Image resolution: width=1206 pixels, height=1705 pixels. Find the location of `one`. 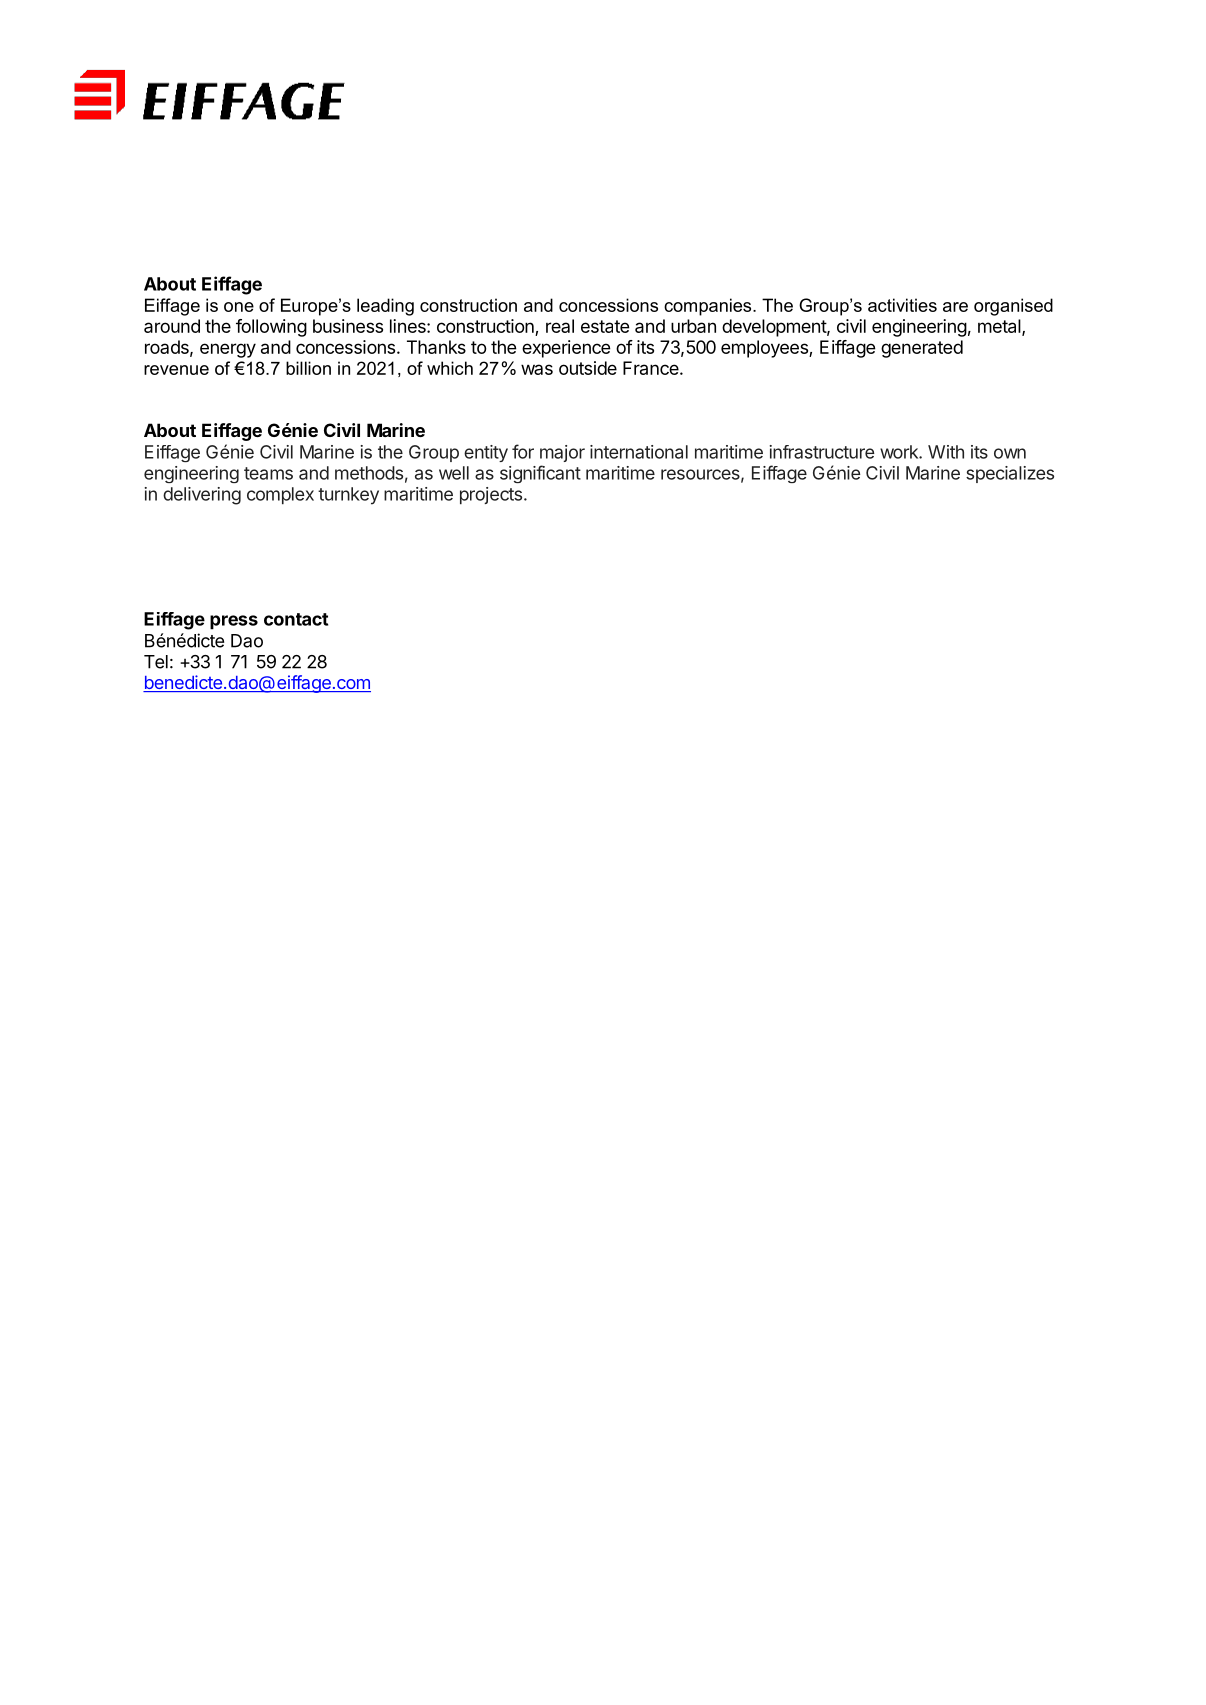

one is located at coordinates (239, 307).
